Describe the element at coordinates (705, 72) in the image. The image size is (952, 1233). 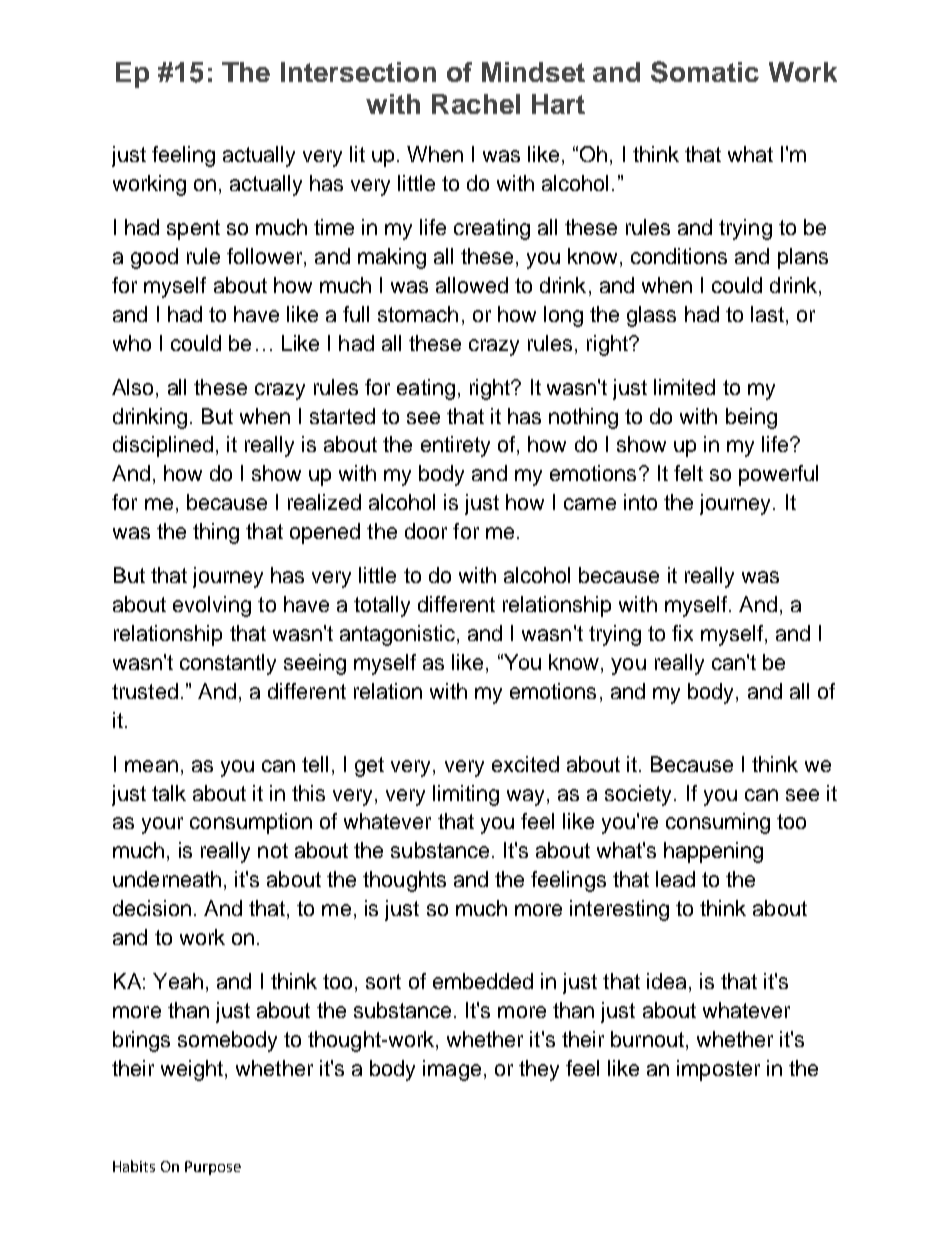
I see `Somatic` at that location.
